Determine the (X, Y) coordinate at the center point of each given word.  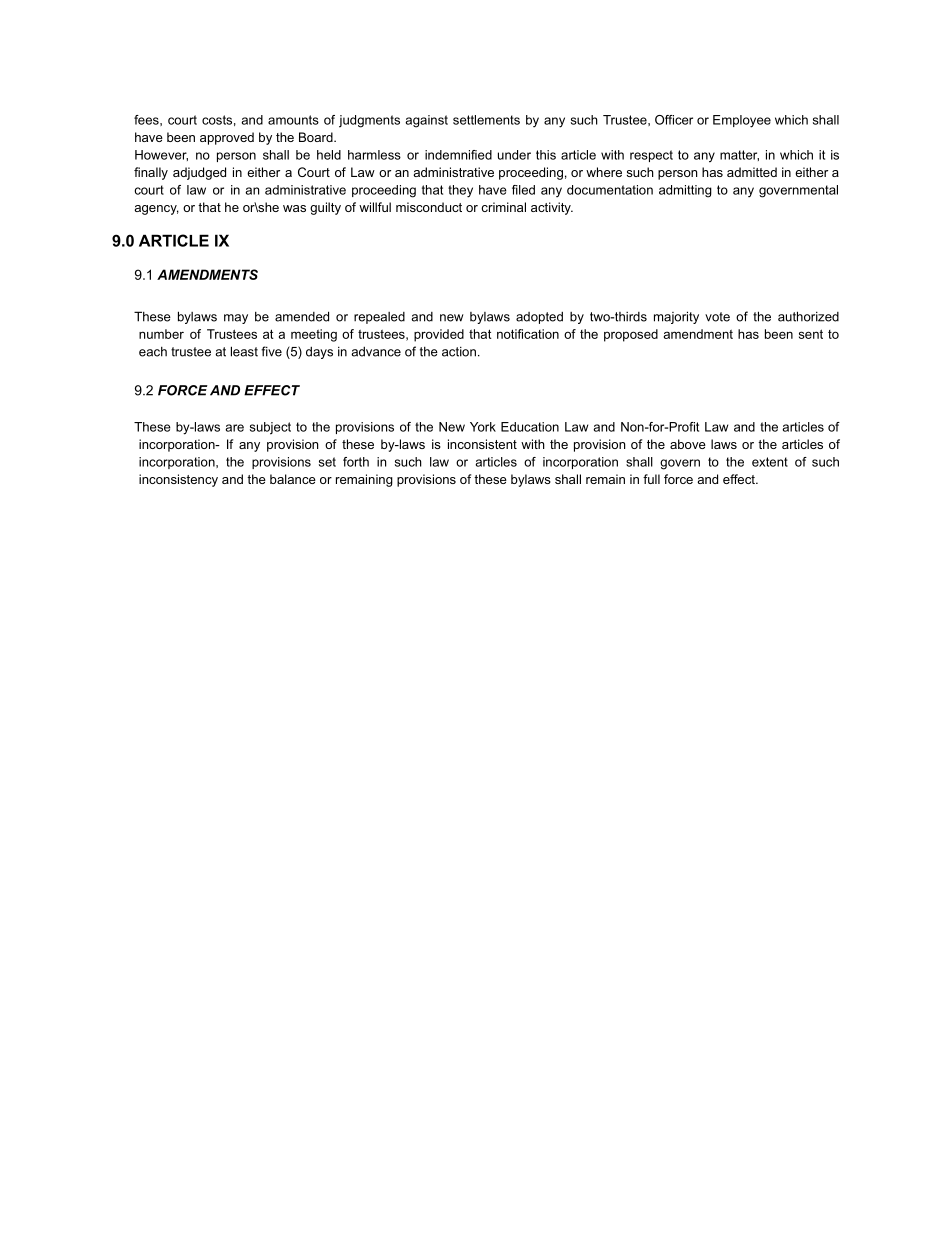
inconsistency (178, 480)
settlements (486, 120)
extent (770, 462)
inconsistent (482, 444)
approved (227, 138)
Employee (742, 121)
